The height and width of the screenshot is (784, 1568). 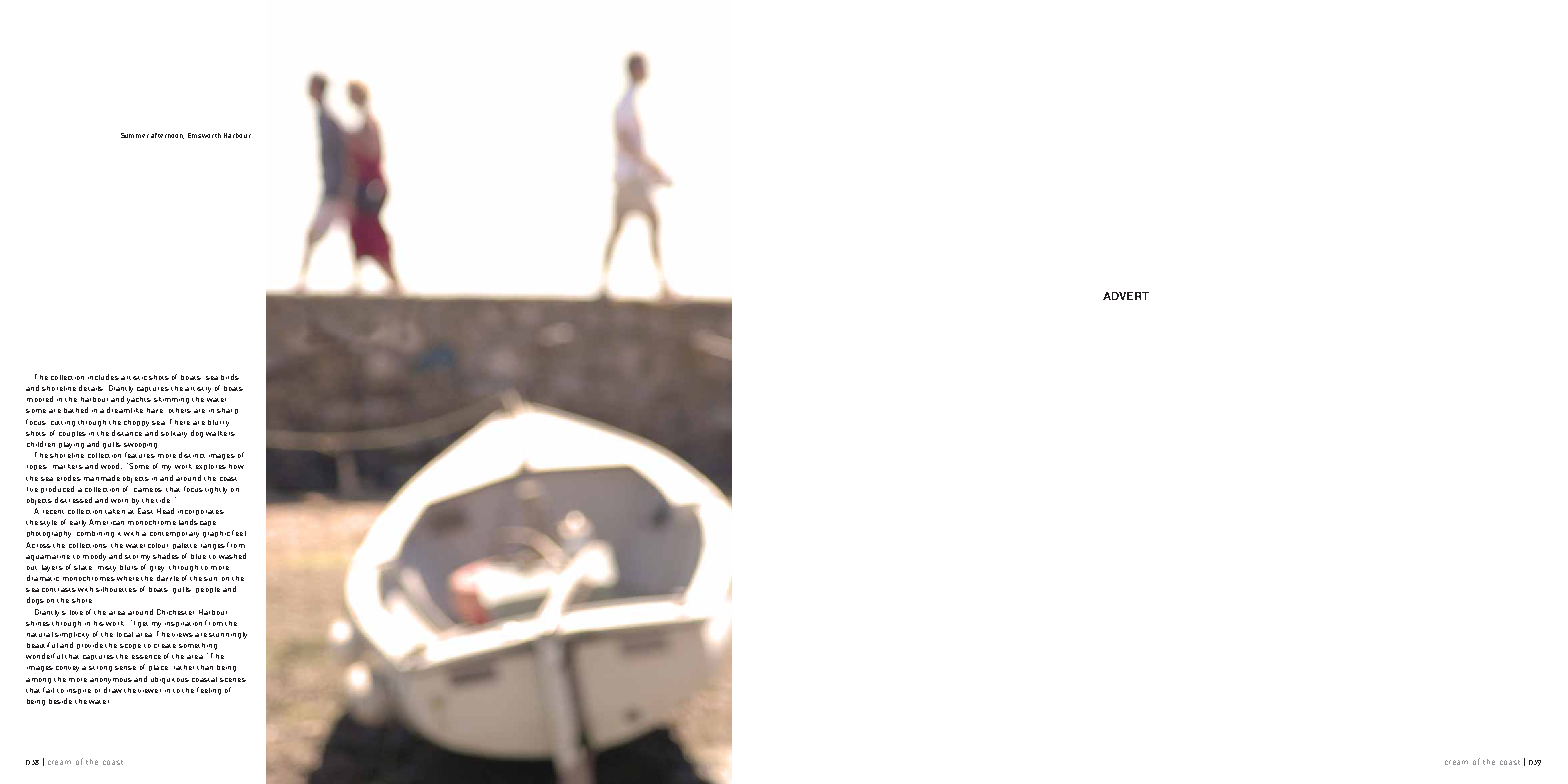 What do you see at coordinates (230, 377) in the screenshot?
I see `birds` at bounding box center [230, 377].
